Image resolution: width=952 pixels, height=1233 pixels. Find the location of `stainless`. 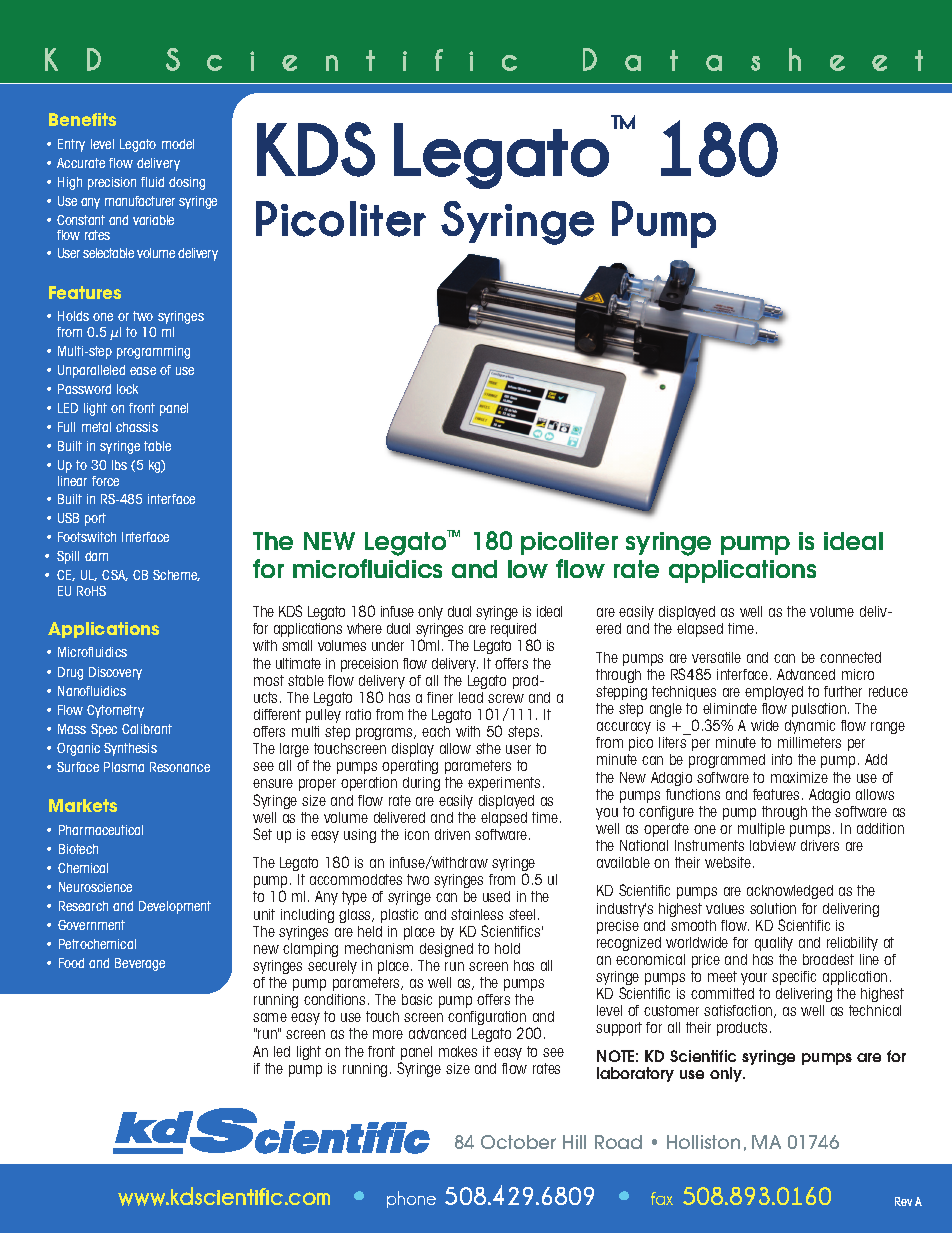

stainless is located at coordinates (477, 914).
